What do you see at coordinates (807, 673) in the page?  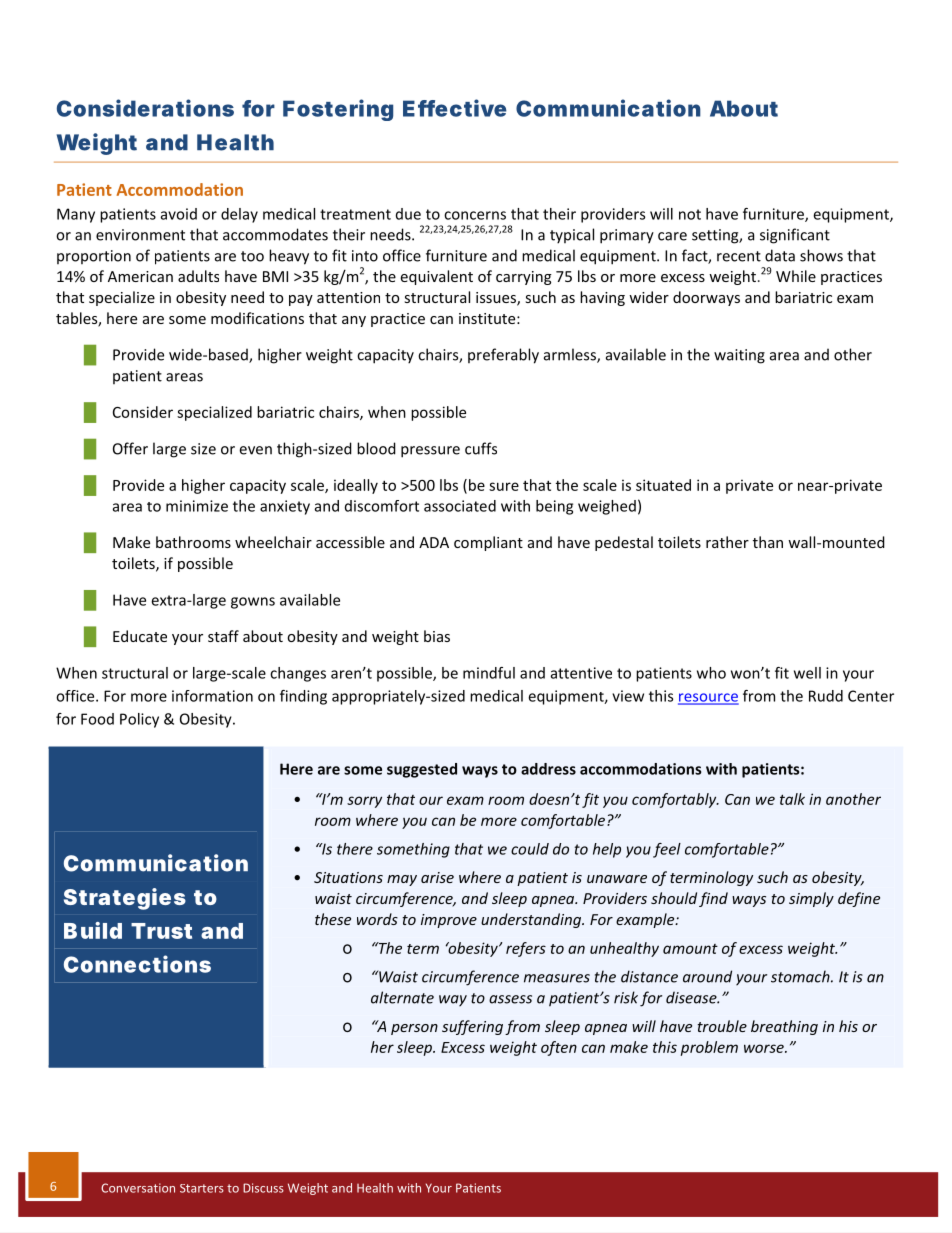 I see `well` at bounding box center [807, 673].
